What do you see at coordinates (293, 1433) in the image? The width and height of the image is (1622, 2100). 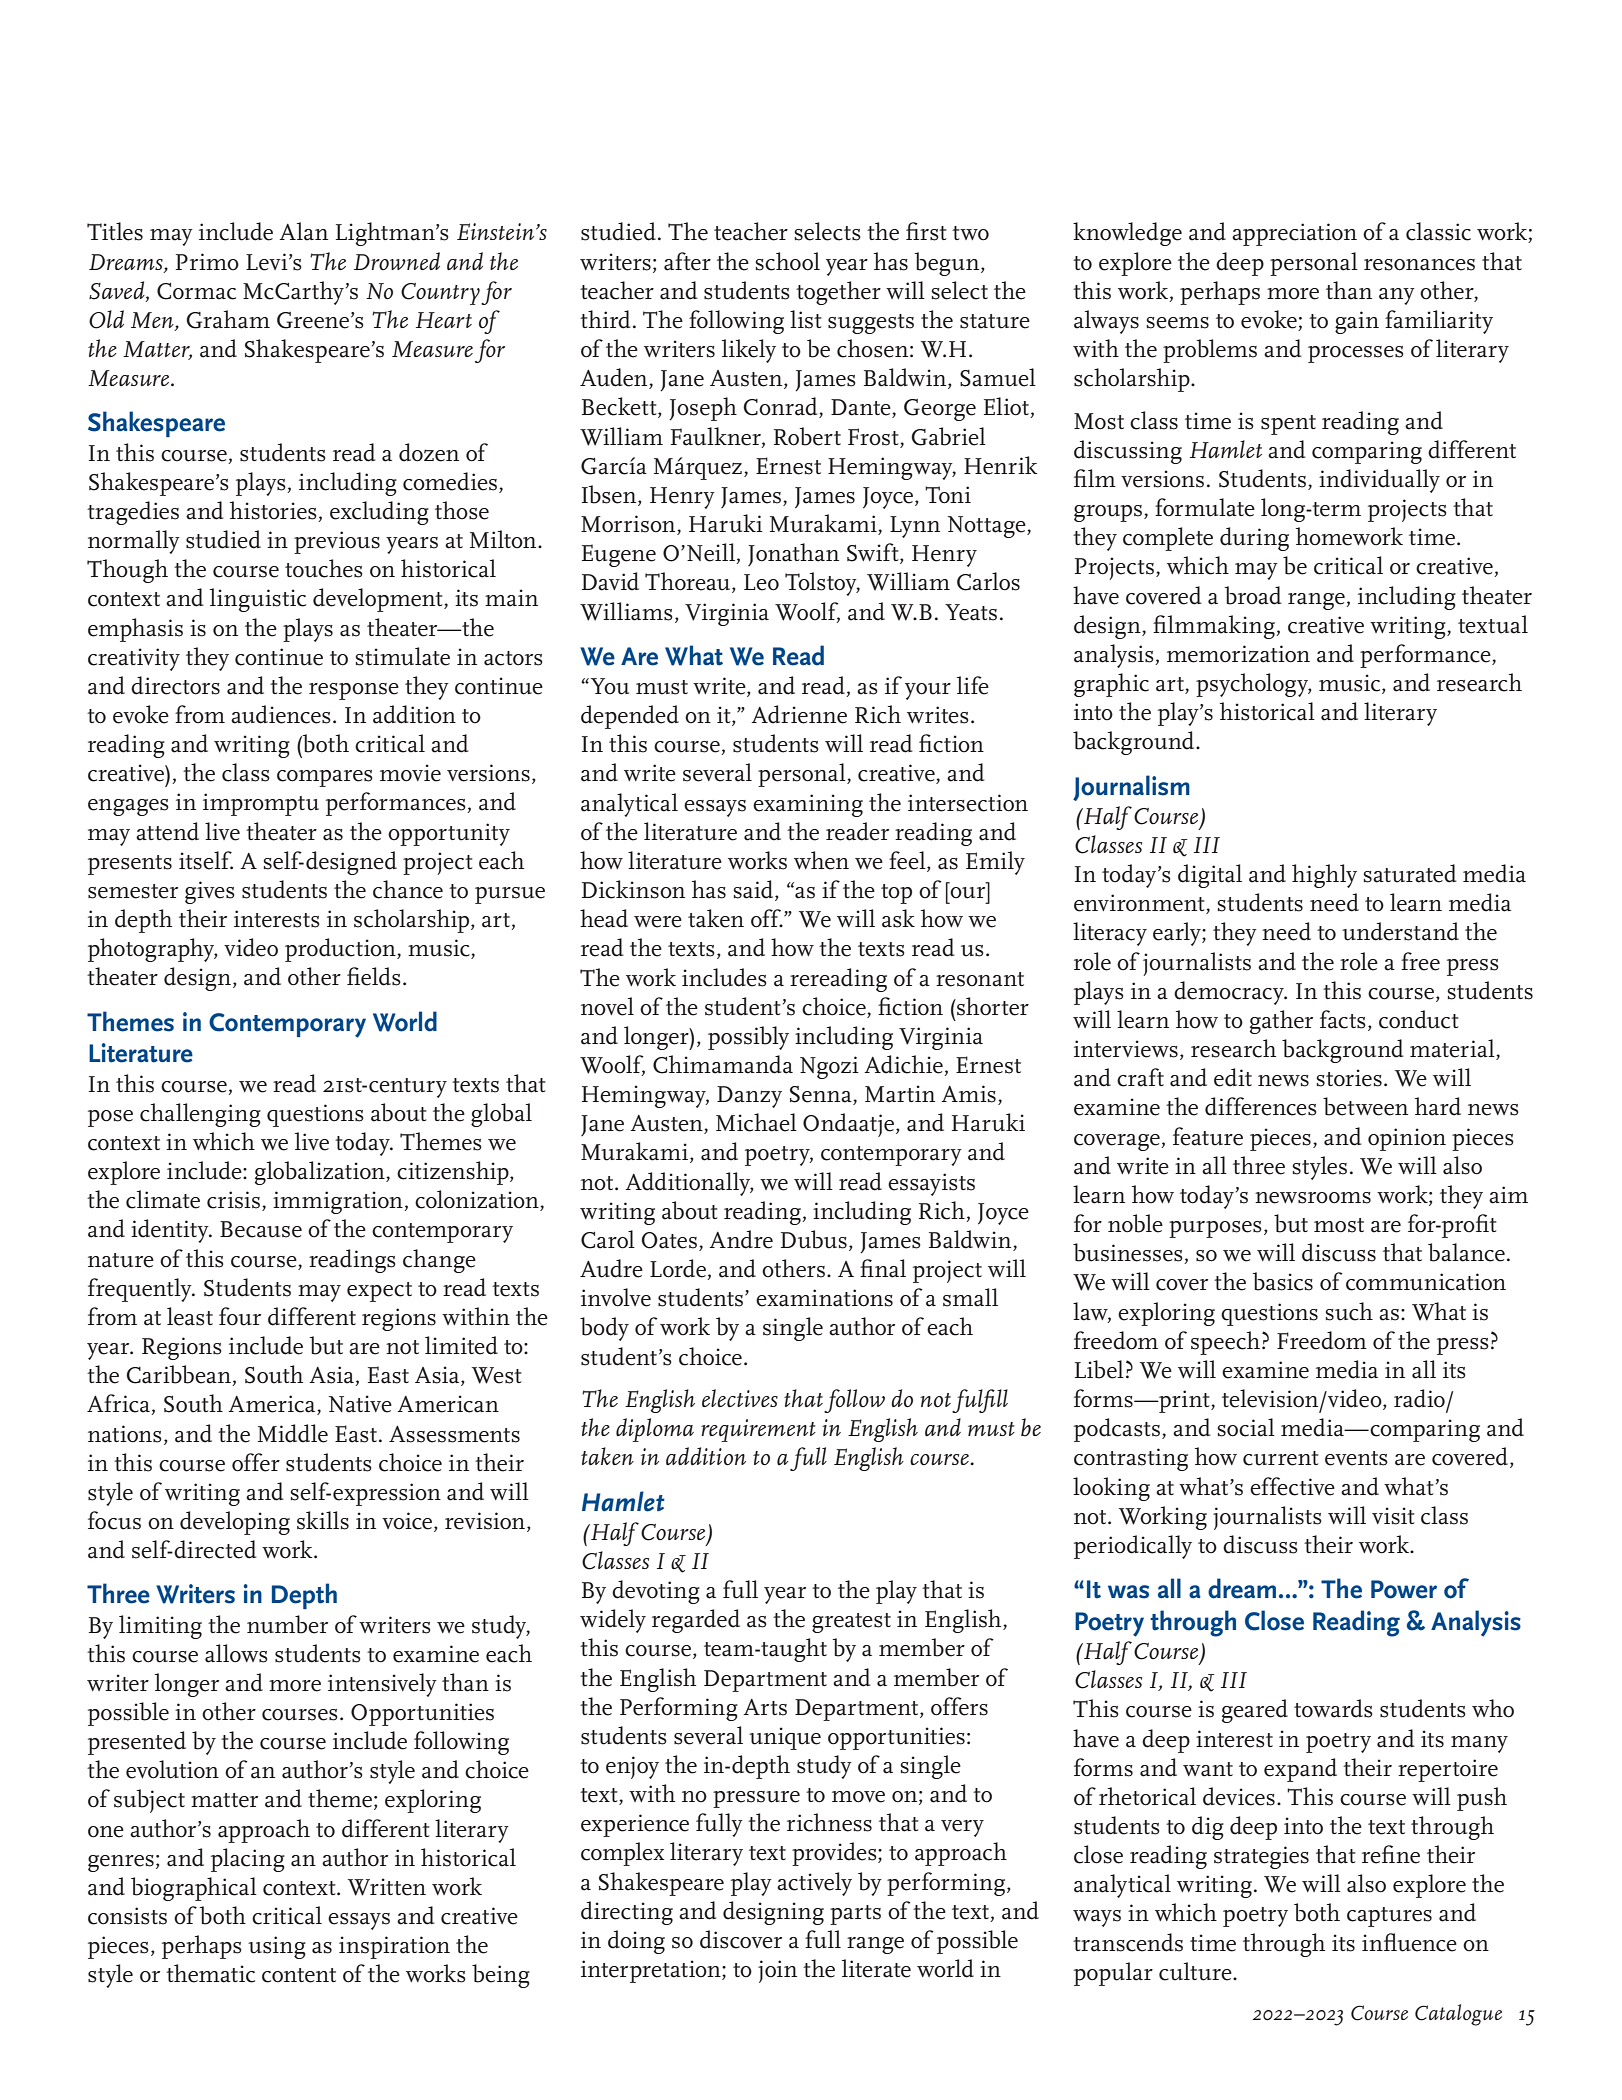 I see `Middle` at bounding box center [293, 1433].
